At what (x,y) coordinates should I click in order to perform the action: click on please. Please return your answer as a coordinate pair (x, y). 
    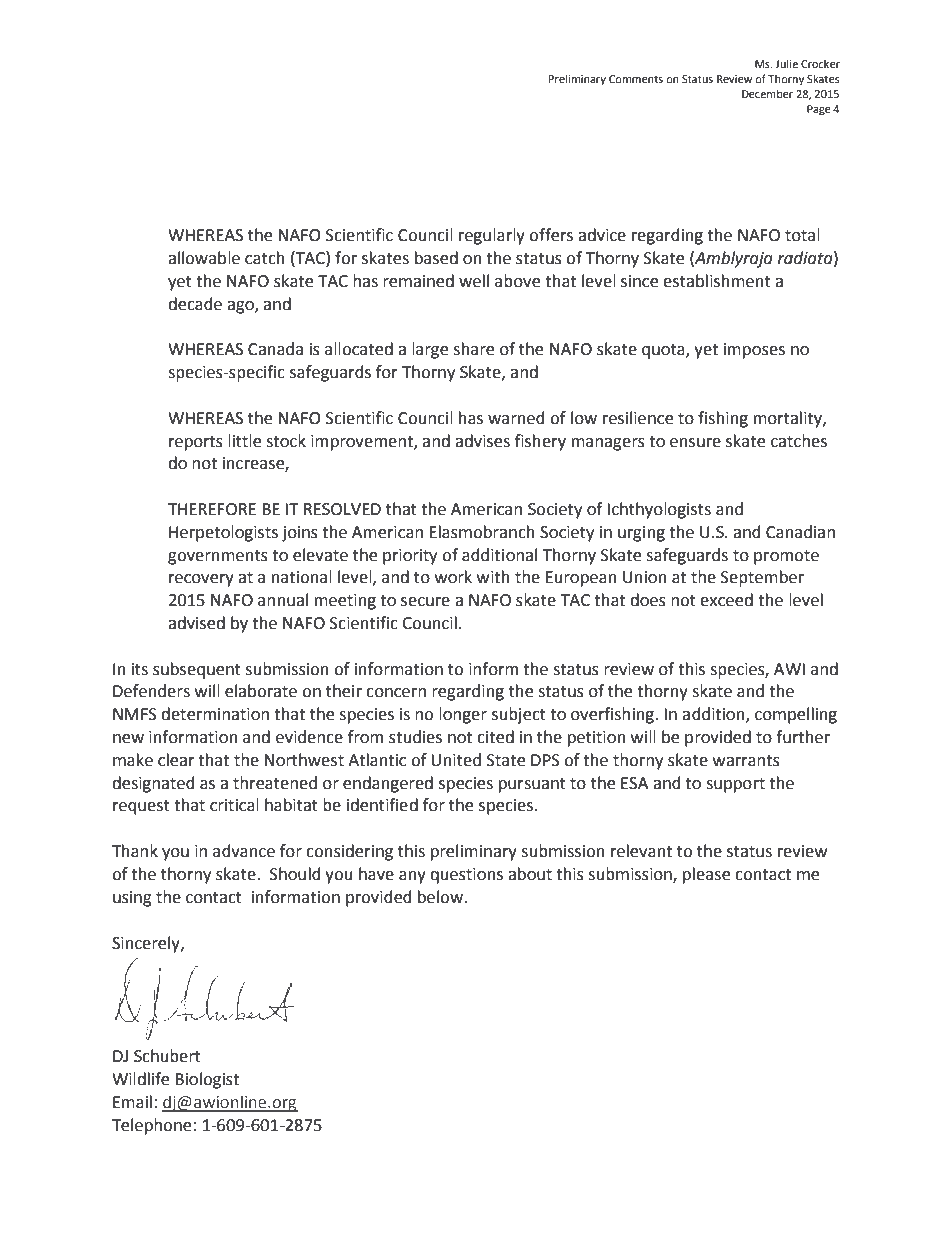
    Looking at the image, I should click on (706, 875).
